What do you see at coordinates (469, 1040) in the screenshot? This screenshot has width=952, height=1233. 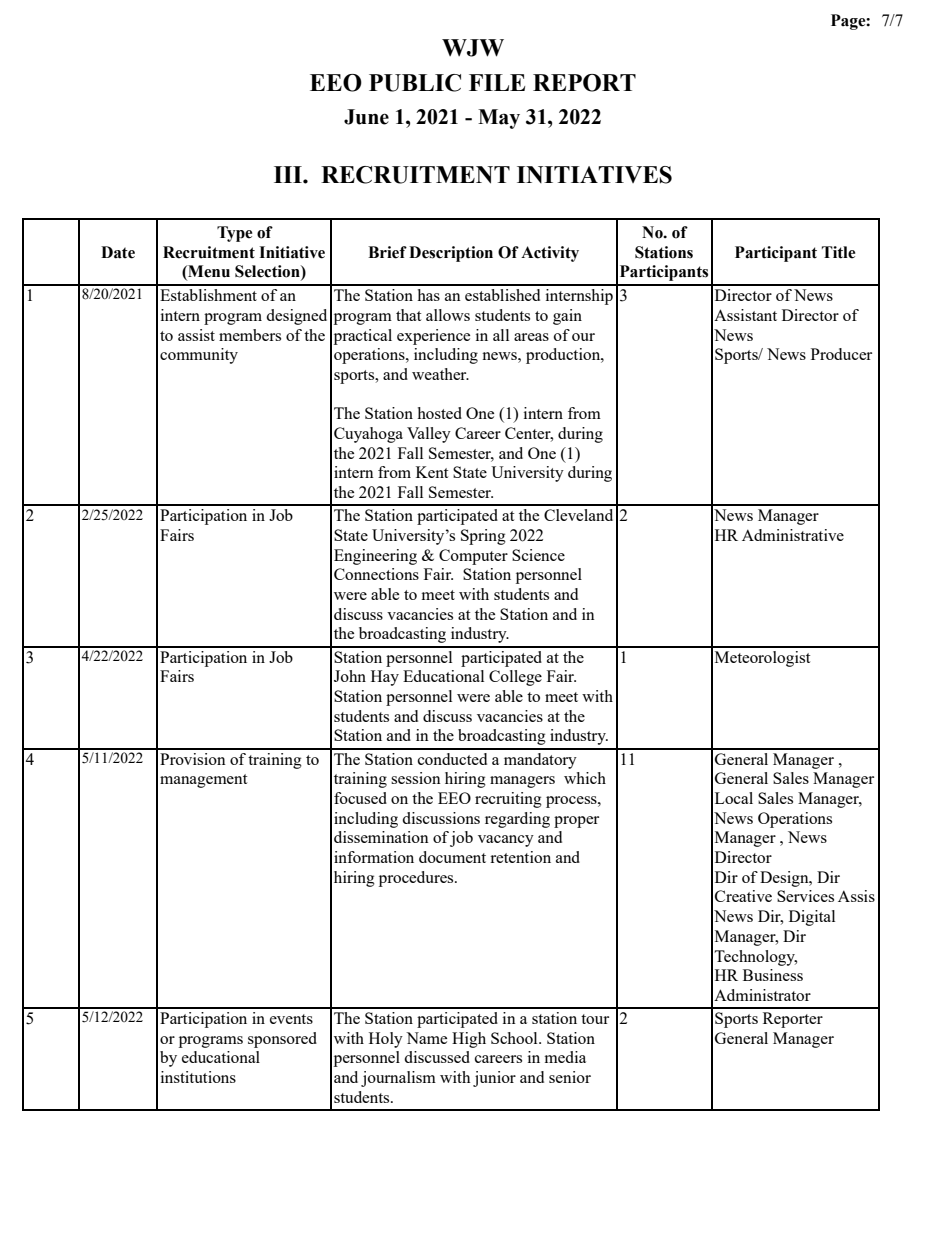 I see `High` at bounding box center [469, 1040].
